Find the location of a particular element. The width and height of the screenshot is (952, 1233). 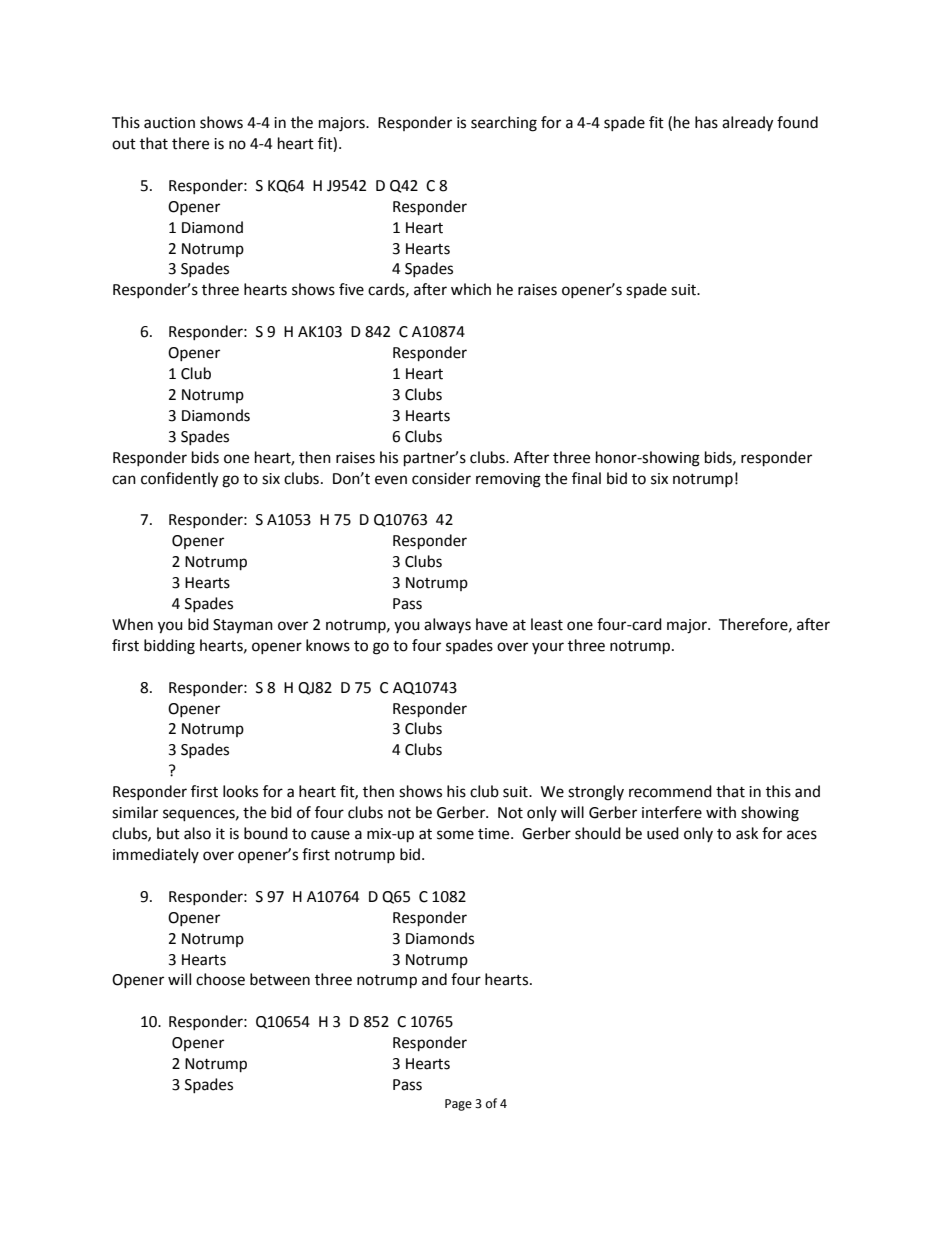

final is located at coordinates (586, 478).
